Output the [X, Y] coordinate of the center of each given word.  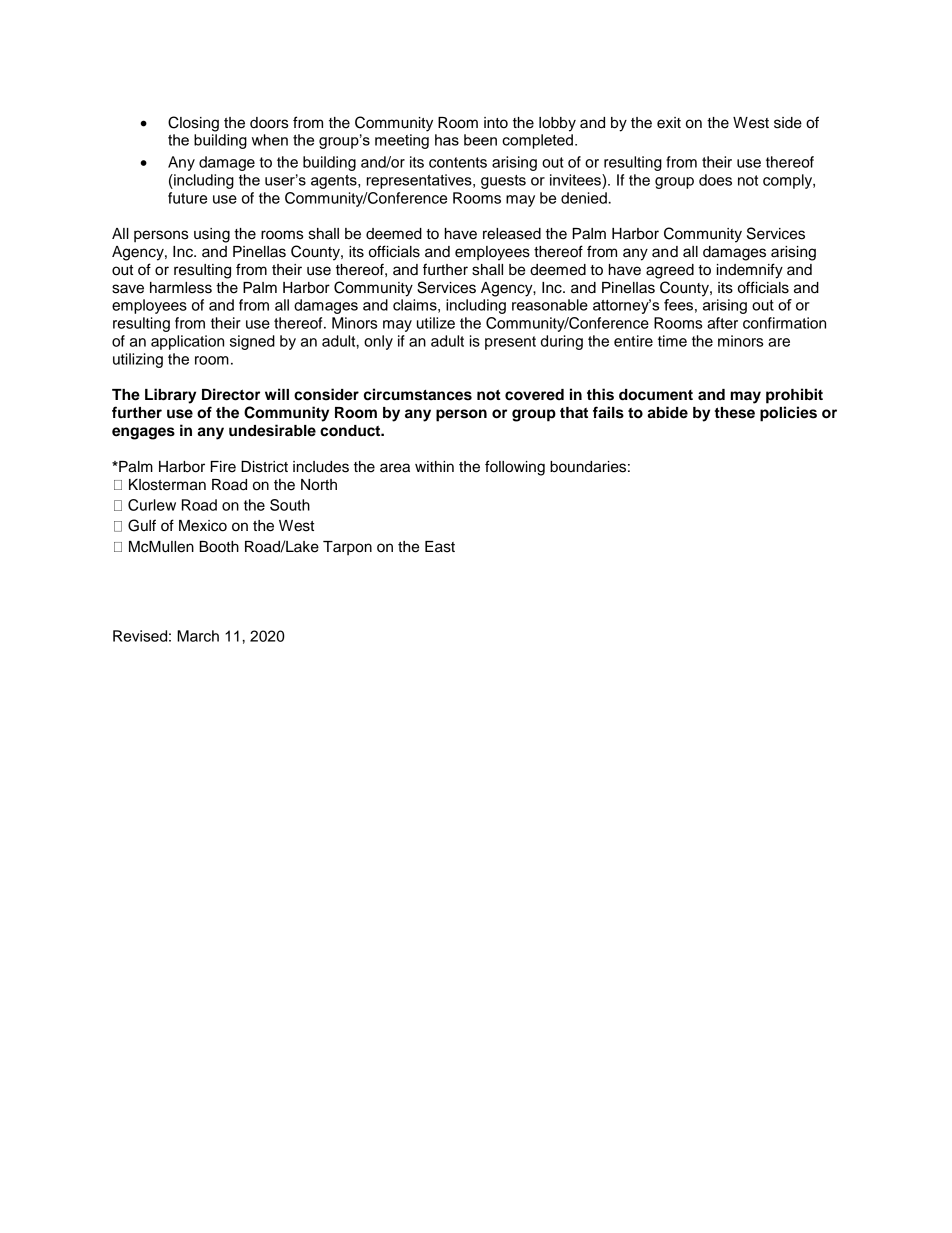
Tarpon [347, 548]
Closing [193, 124]
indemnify [750, 271]
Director [231, 394]
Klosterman [167, 485]
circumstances [418, 394]
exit [669, 123]
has [447, 140]
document [656, 395]
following [515, 468]
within [434, 466]
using [212, 235]
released [512, 234]
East [440, 547]
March [198, 636]
